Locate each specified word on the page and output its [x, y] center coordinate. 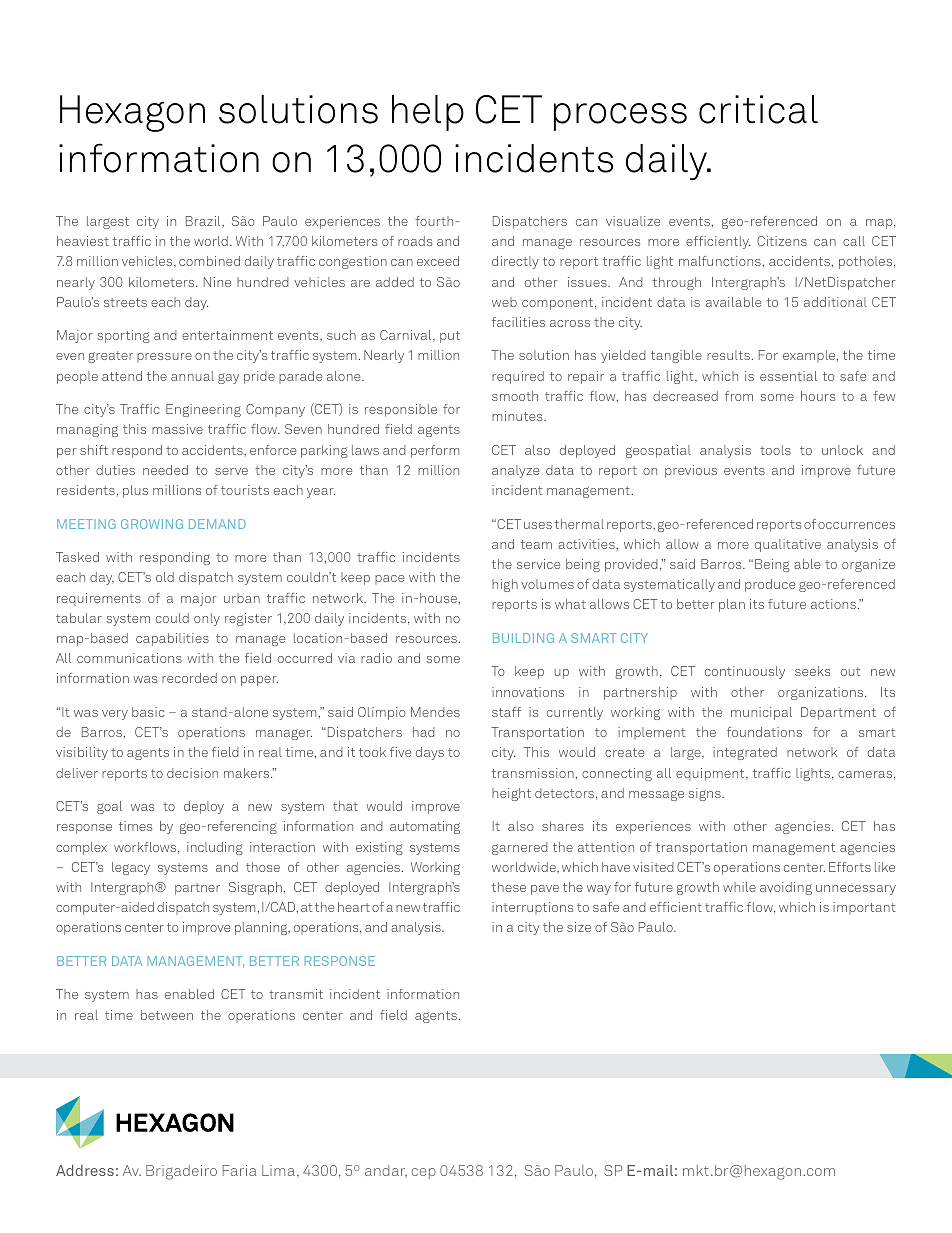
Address [85, 1170]
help [428, 113]
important [864, 908]
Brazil [204, 221]
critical [758, 109]
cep [423, 1173]
